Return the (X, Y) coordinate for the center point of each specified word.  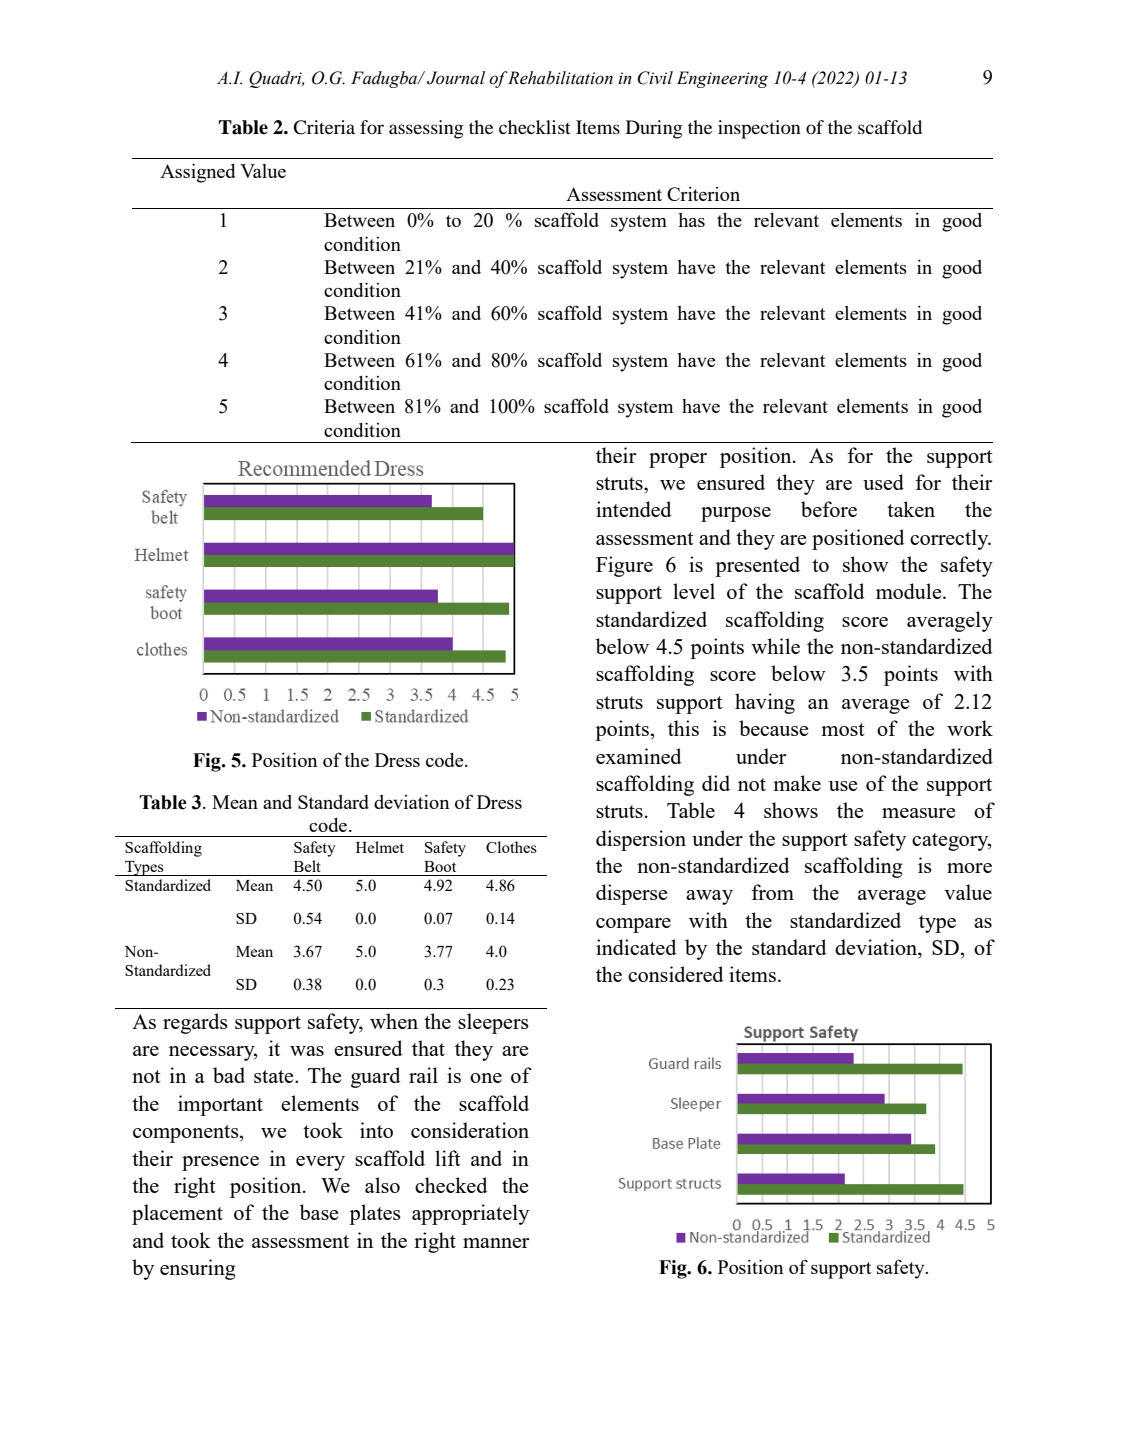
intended (633, 509)
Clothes (511, 847)
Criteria (324, 127)
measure (918, 813)
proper (678, 460)
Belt (307, 866)
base (319, 1212)
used (883, 482)
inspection (759, 129)
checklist (535, 127)
